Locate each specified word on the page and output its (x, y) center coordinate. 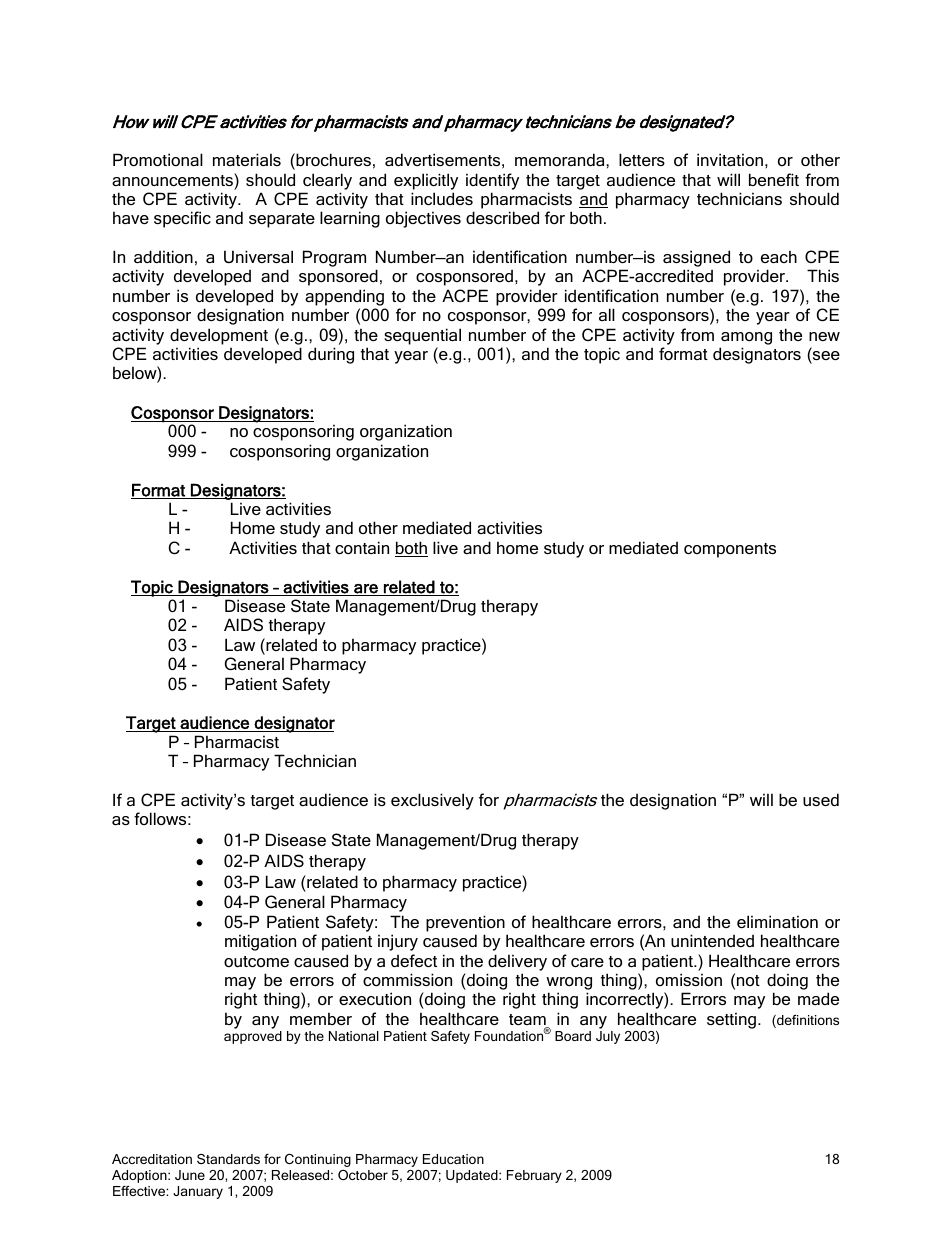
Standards (228, 1159)
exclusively (432, 801)
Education (453, 1159)
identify (492, 181)
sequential (422, 336)
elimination (777, 921)
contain (362, 547)
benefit (774, 179)
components (730, 550)
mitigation (260, 942)
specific (182, 219)
